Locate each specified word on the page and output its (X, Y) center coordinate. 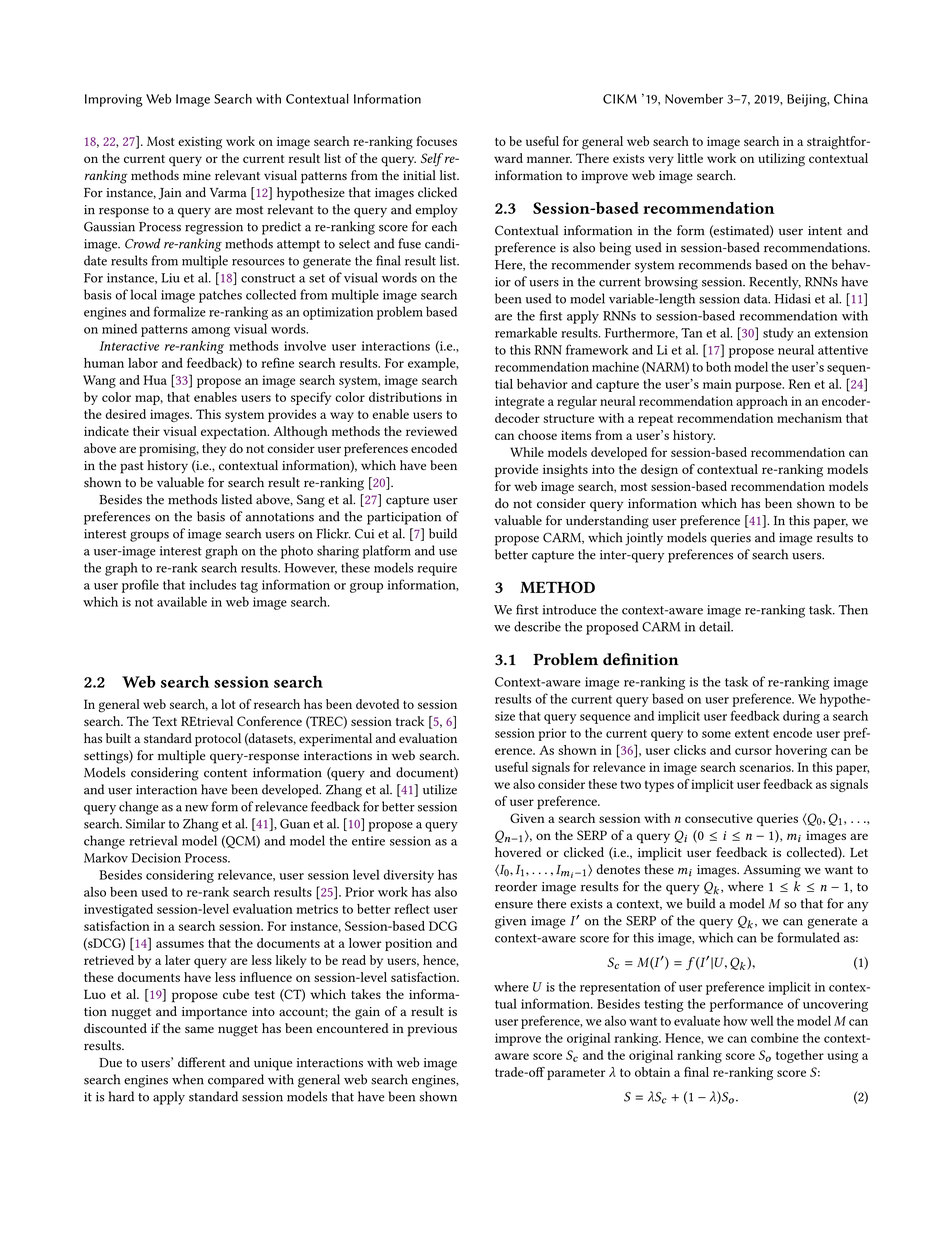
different (202, 1062)
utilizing (781, 160)
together (800, 1056)
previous (432, 1030)
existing (200, 143)
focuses (436, 141)
